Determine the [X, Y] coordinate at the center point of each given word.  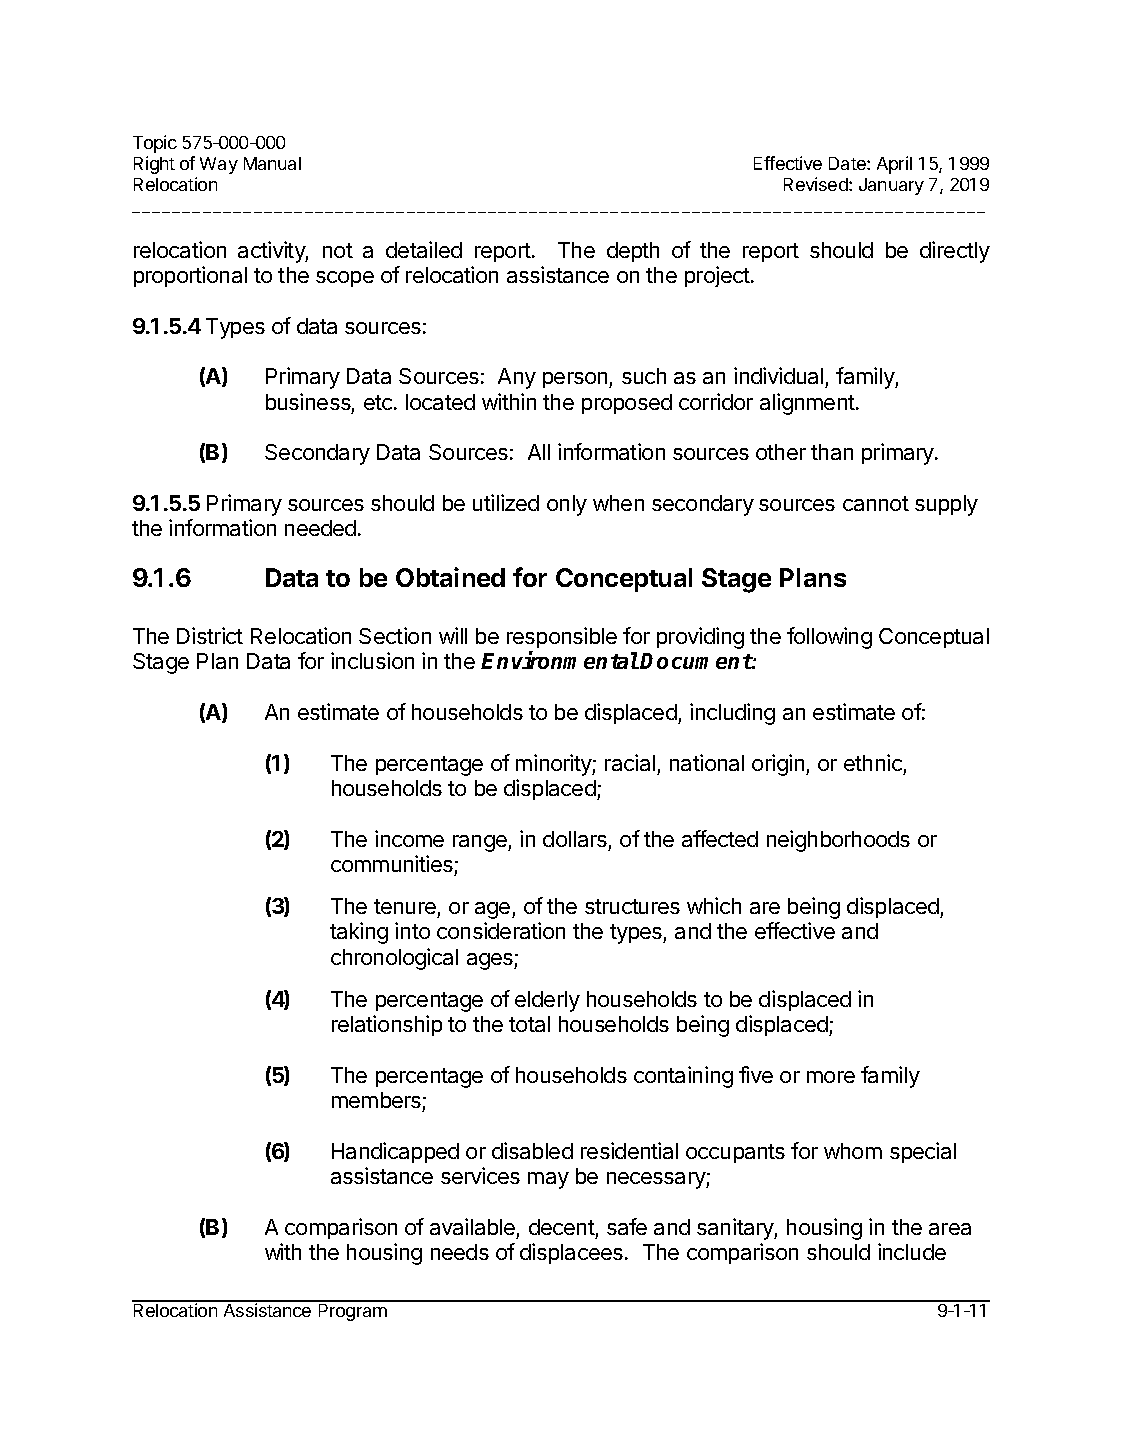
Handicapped [395, 1152]
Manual [272, 163]
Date [848, 163]
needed [320, 528]
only [567, 505]
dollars [575, 839]
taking [359, 933]
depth [633, 252]
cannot [876, 503]
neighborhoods [838, 841]
